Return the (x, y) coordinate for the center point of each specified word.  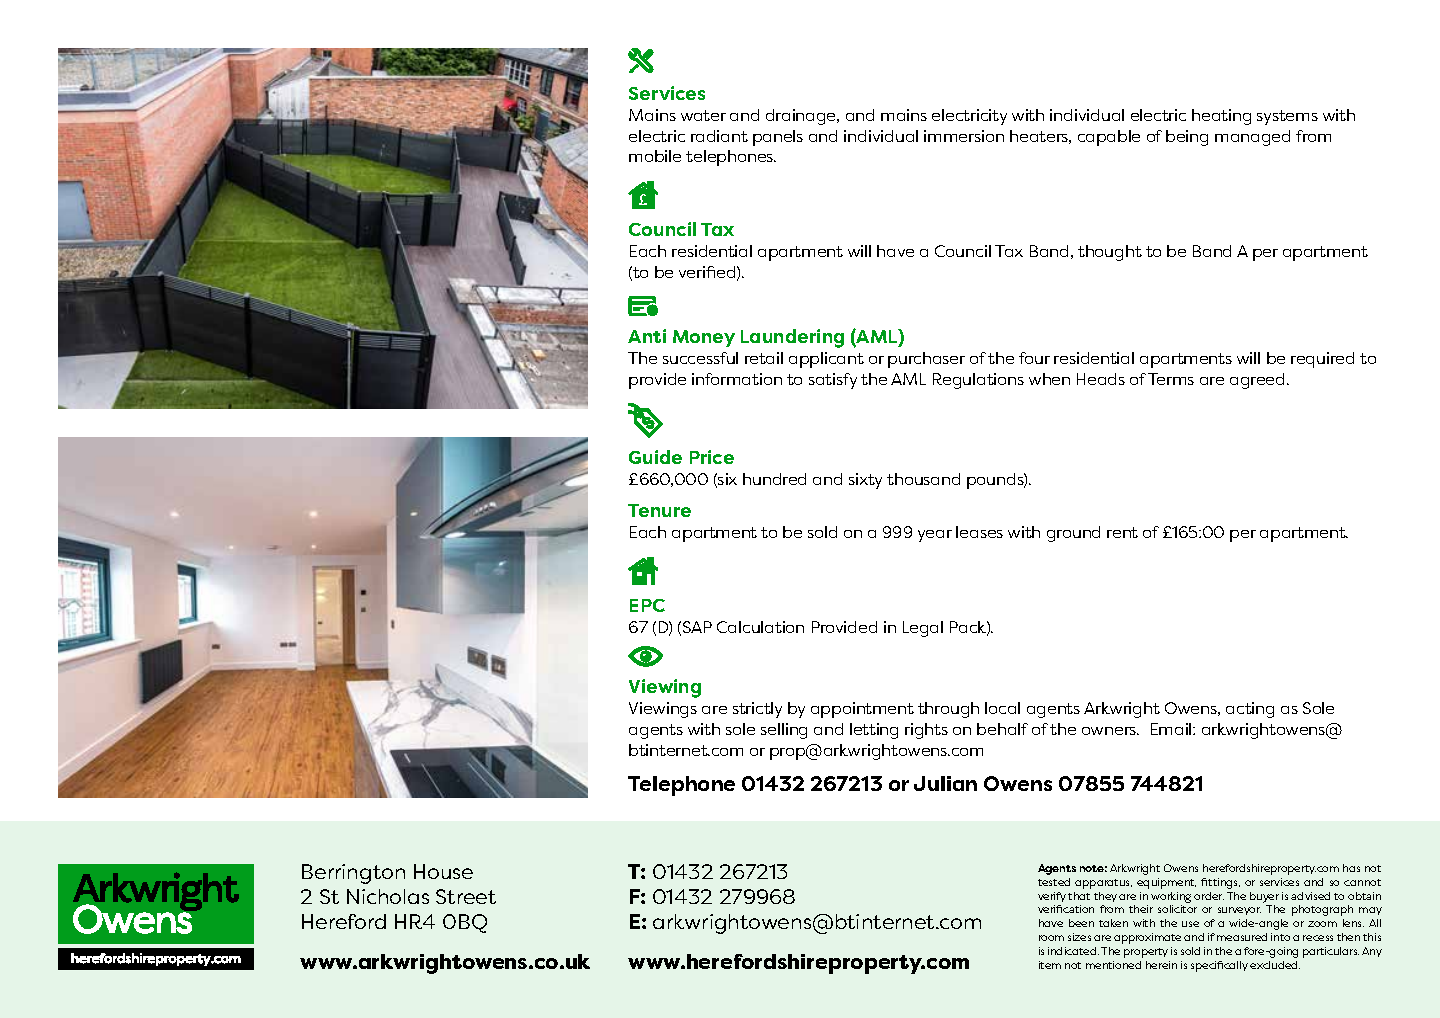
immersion (964, 136)
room (1051, 938)
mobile (655, 156)
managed (1252, 138)
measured (1242, 937)
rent (1122, 532)
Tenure (659, 510)
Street (466, 896)
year (935, 536)
